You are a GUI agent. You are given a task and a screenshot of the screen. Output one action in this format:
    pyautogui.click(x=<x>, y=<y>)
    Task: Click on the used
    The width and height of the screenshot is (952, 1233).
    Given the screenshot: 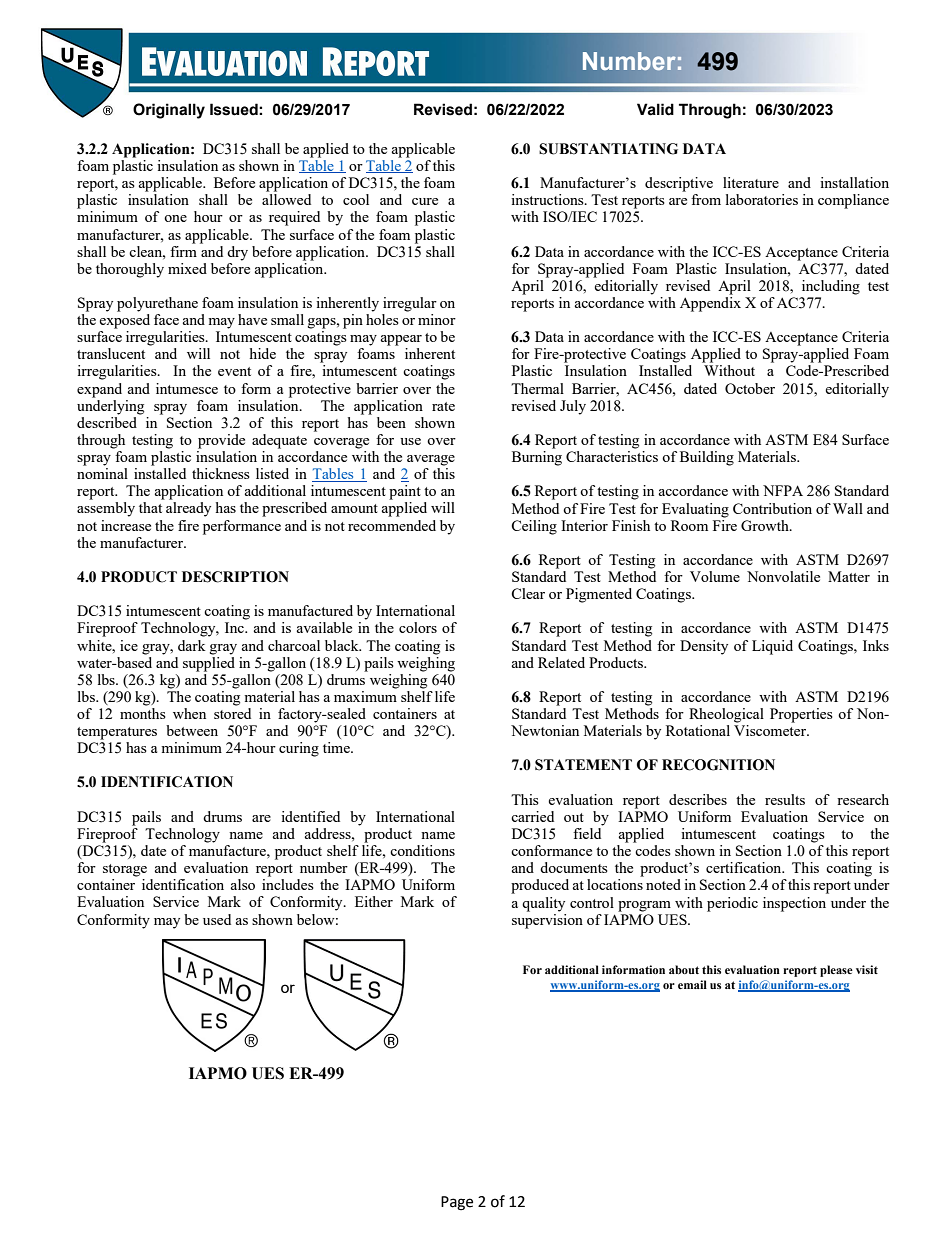 What is the action you would take?
    pyautogui.click(x=217, y=919)
